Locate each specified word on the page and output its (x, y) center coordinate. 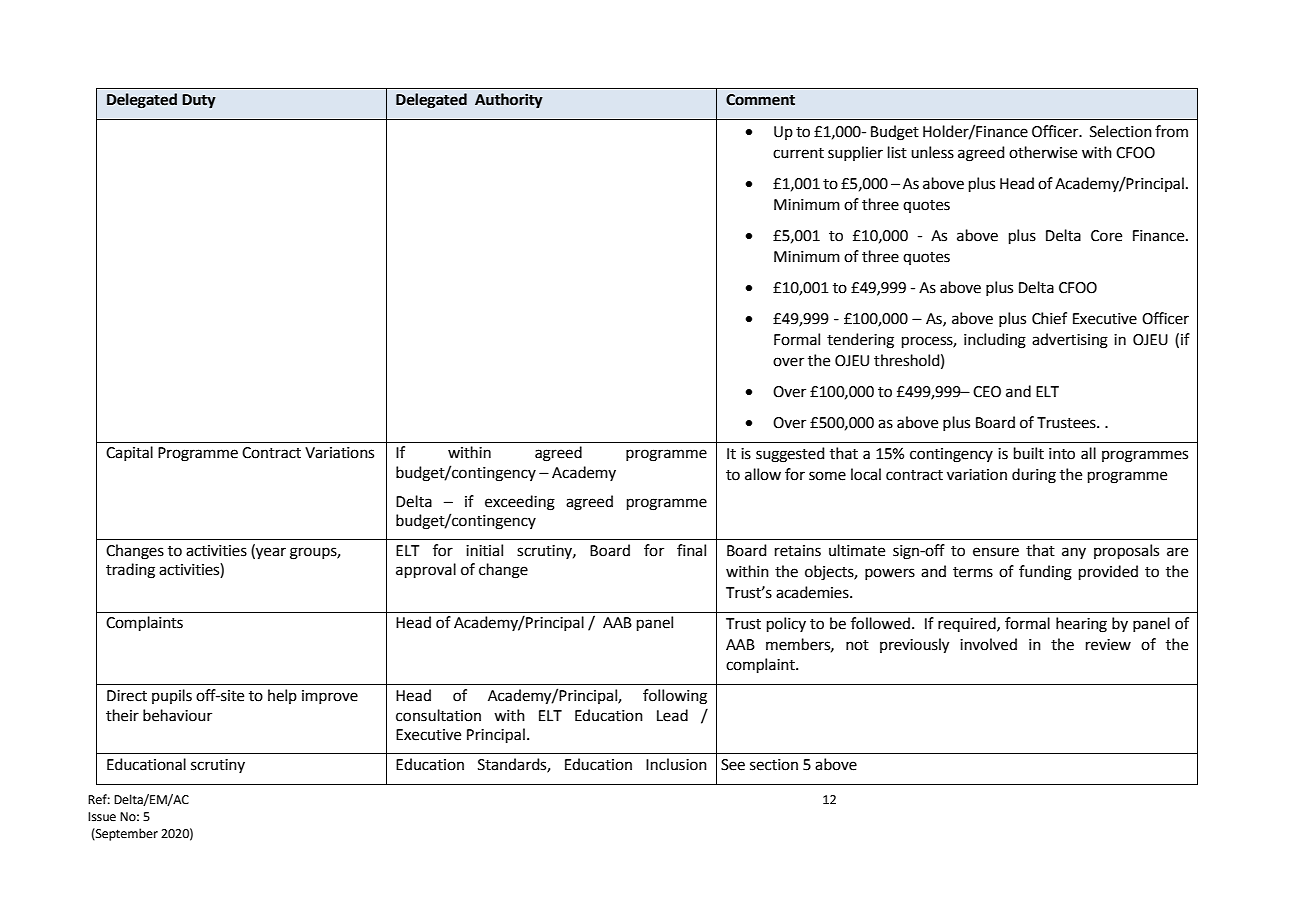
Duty (199, 101)
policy (786, 624)
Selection (1121, 131)
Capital (129, 453)
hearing (1081, 625)
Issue (102, 817)
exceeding (520, 503)
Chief (1049, 318)
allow (763, 474)
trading (130, 571)
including (995, 341)
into (1062, 454)
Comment (760, 100)
